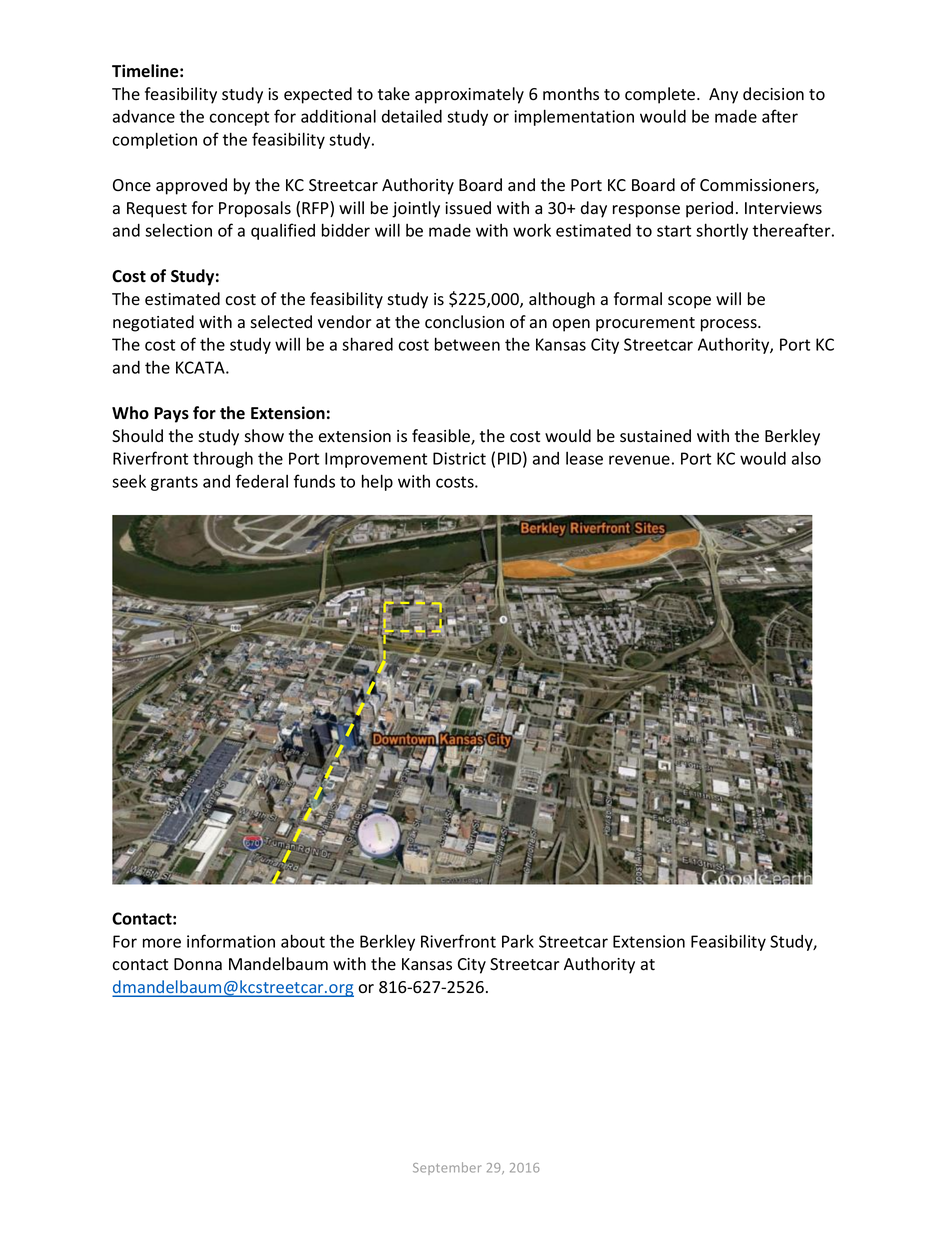  I want to click on September, so click(447, 1168).
